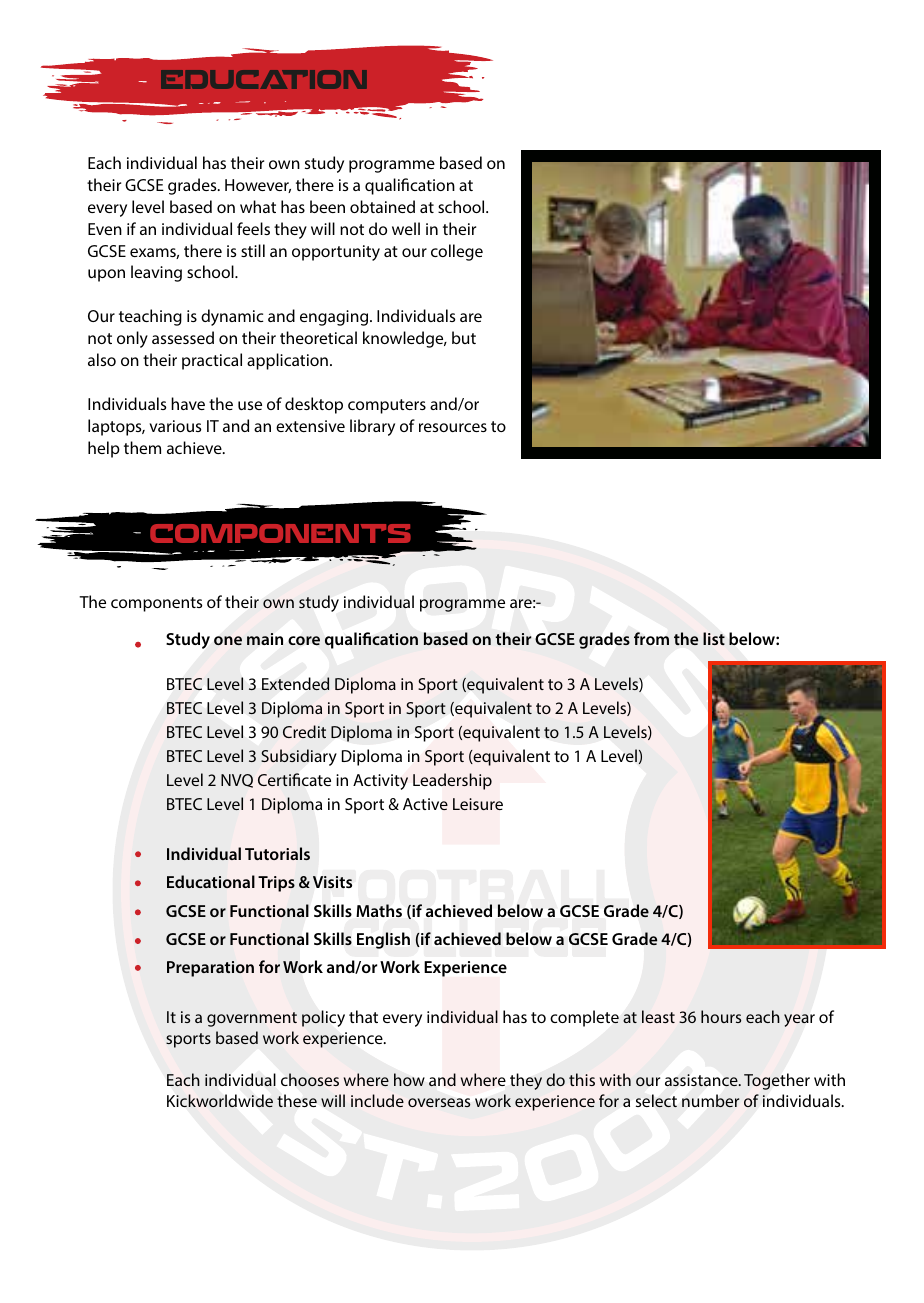  Describe the element at coordinates (439, 1102) in the page. I see `overseas` at that location.
